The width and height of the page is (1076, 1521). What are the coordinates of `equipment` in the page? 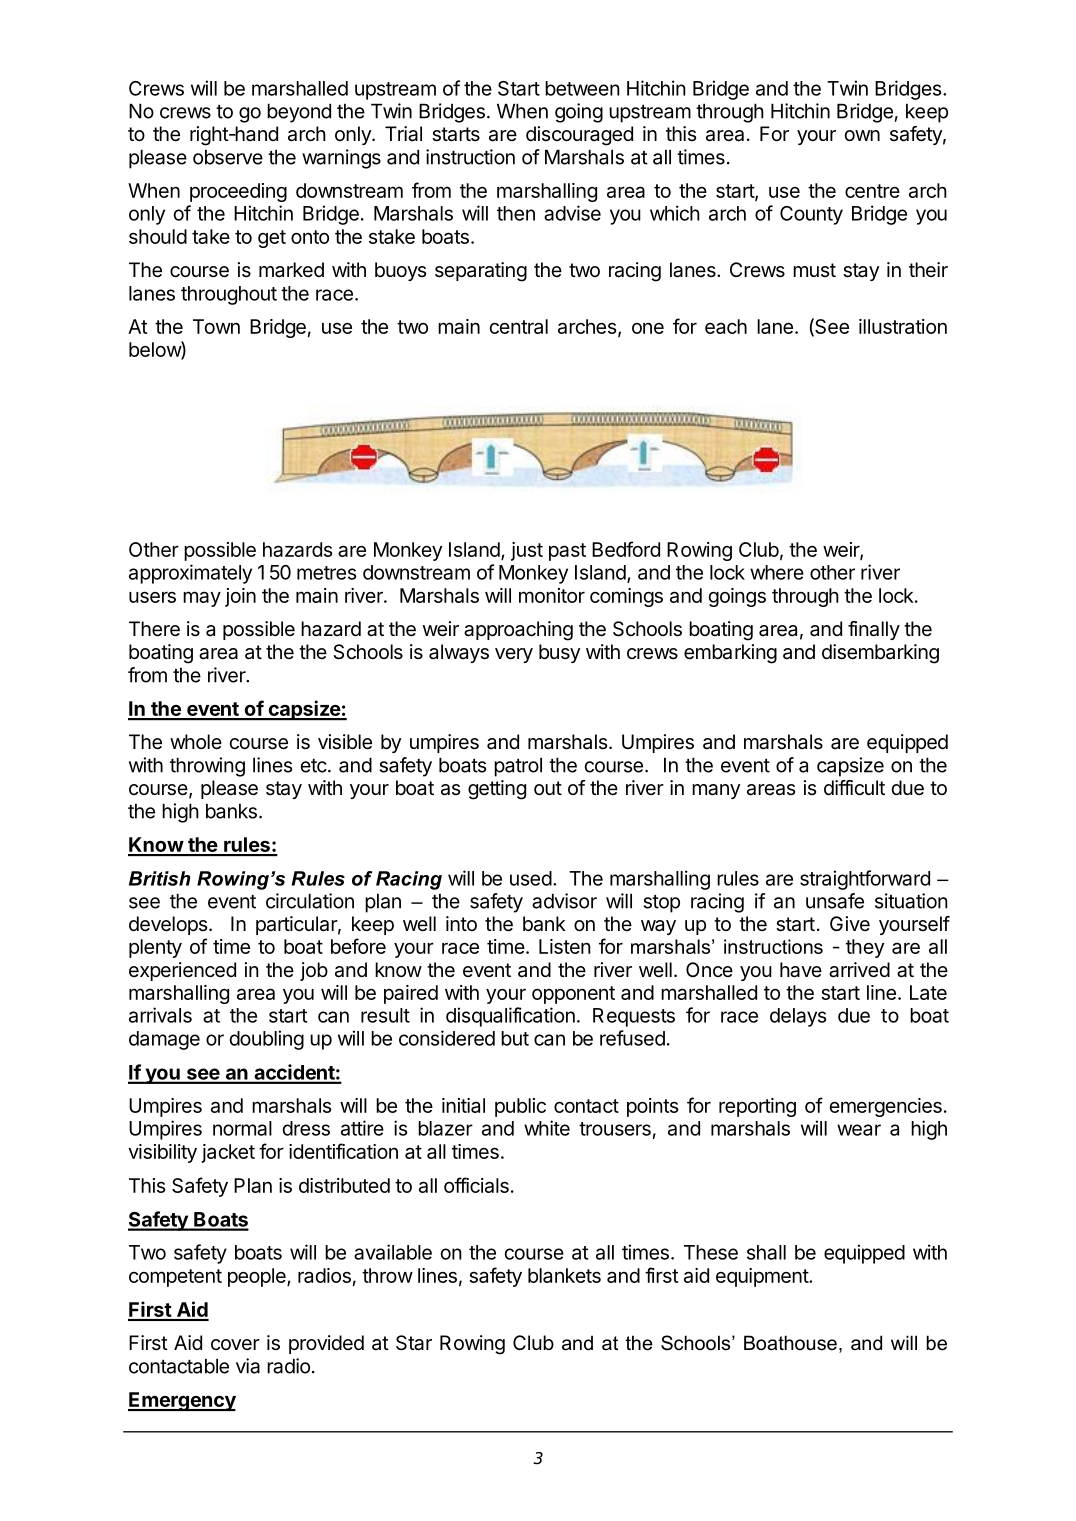 It's located at (763, 1277).
